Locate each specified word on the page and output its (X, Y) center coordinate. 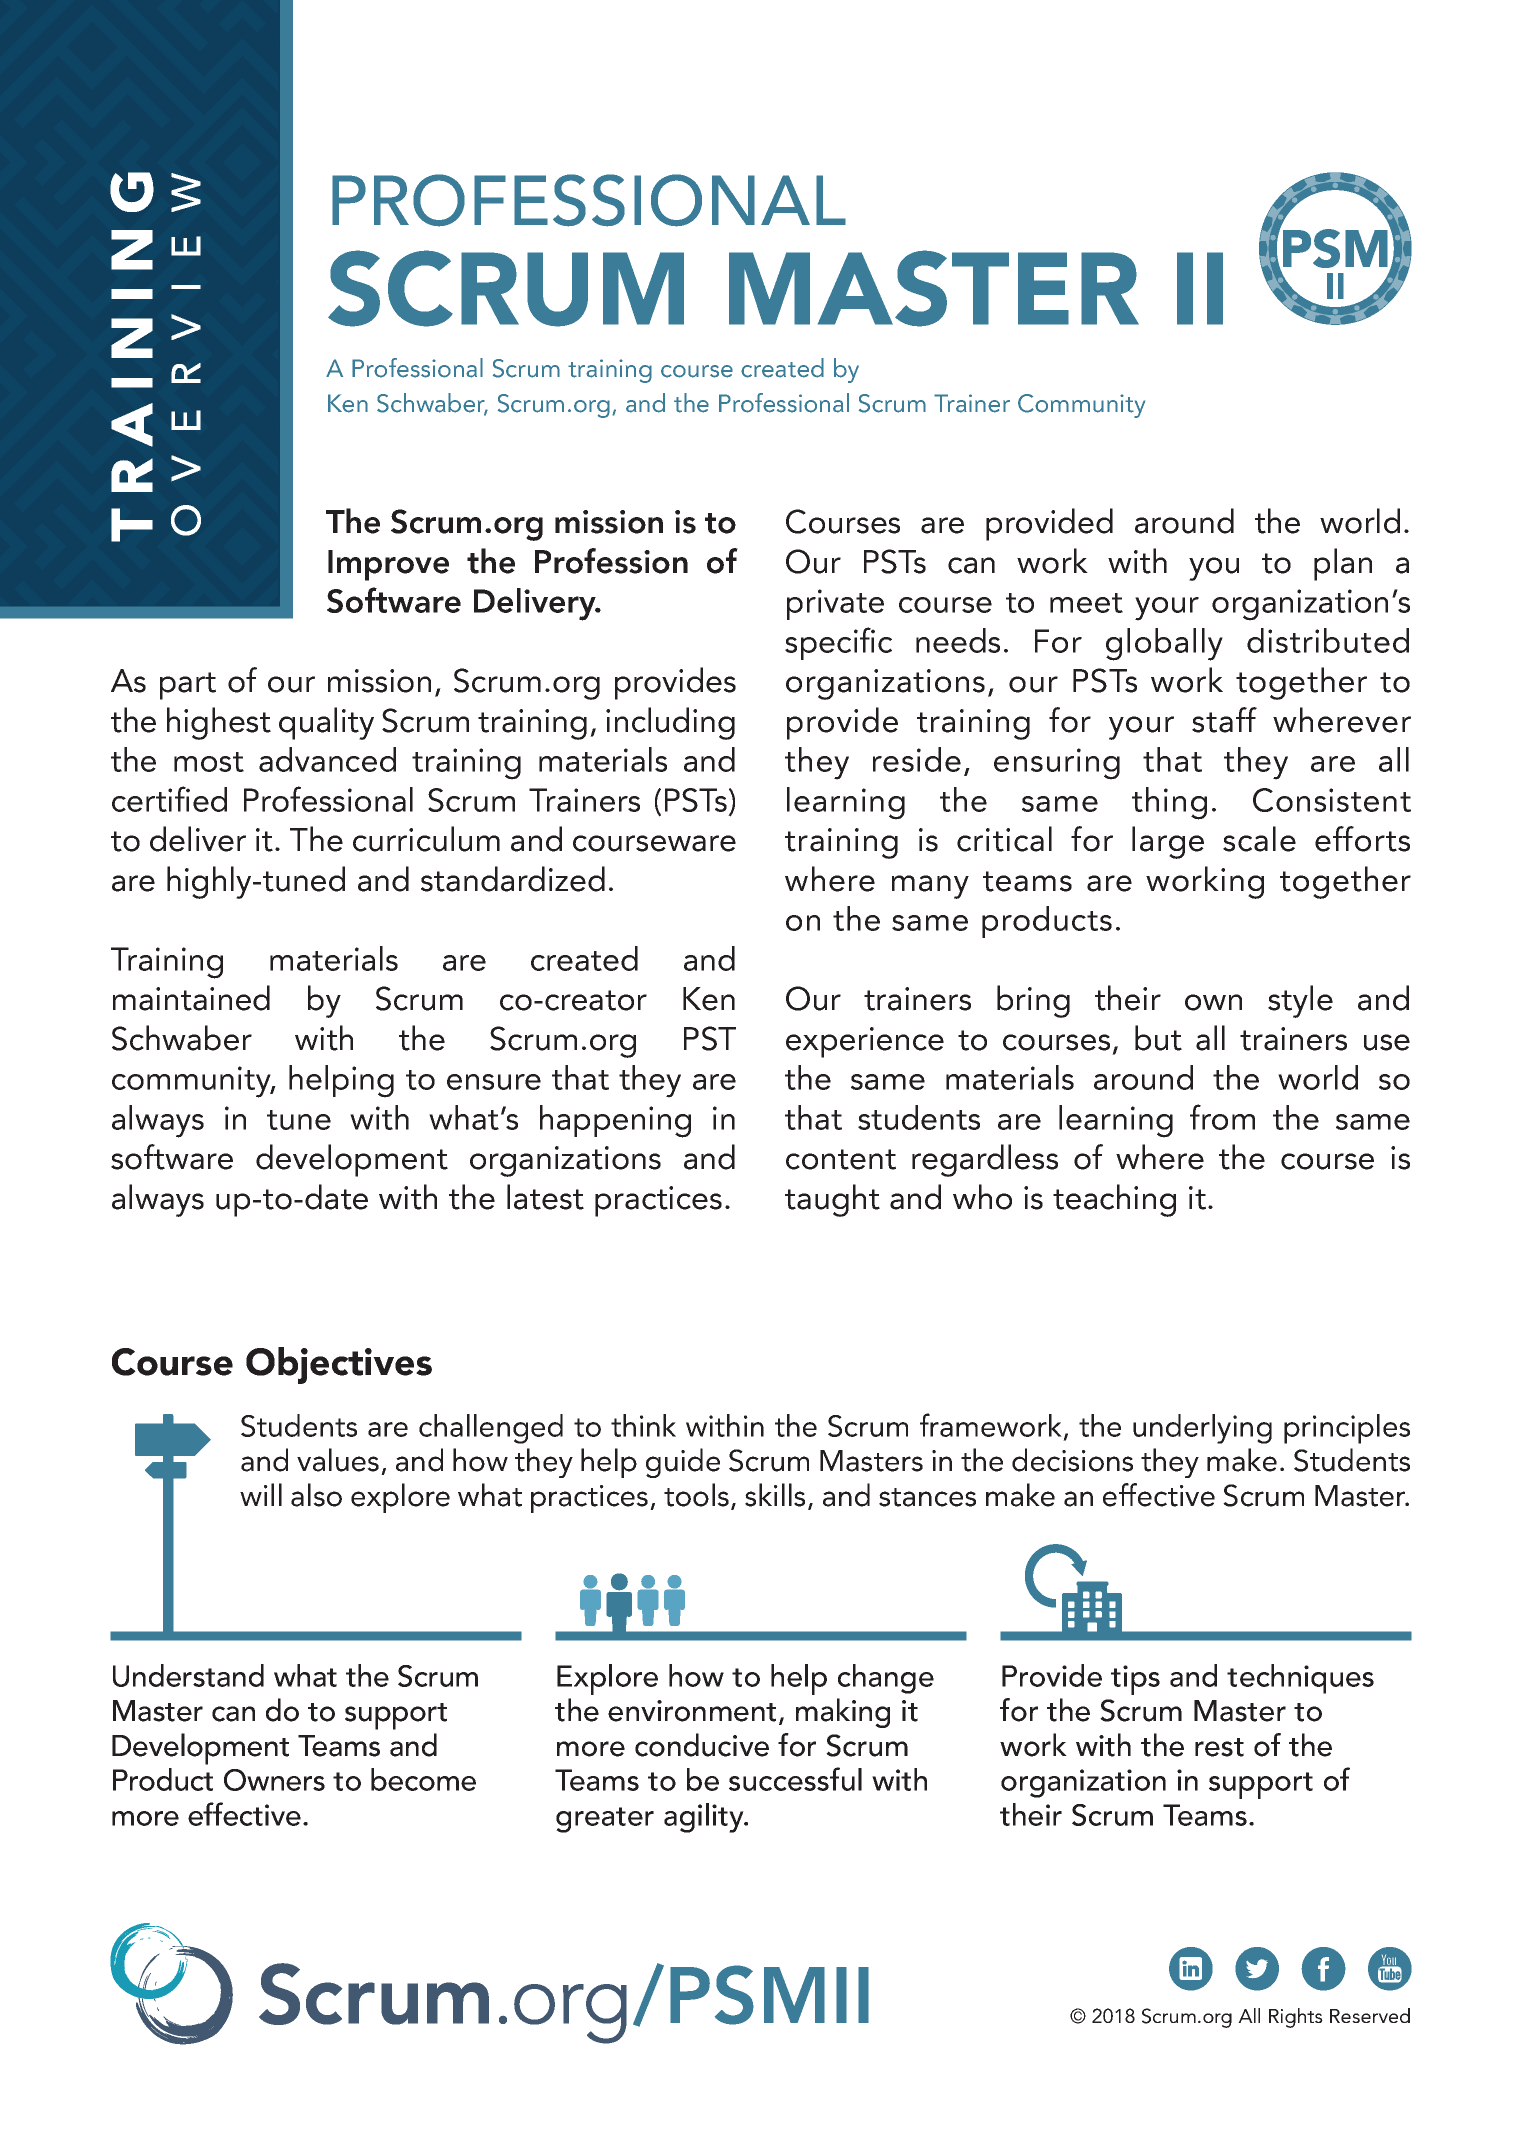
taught (832, 1200)
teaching (1114, 1200)
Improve (388, 565)
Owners (274, 1780)
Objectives (339, 1365)
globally (1164, 644)
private (835, 604)
